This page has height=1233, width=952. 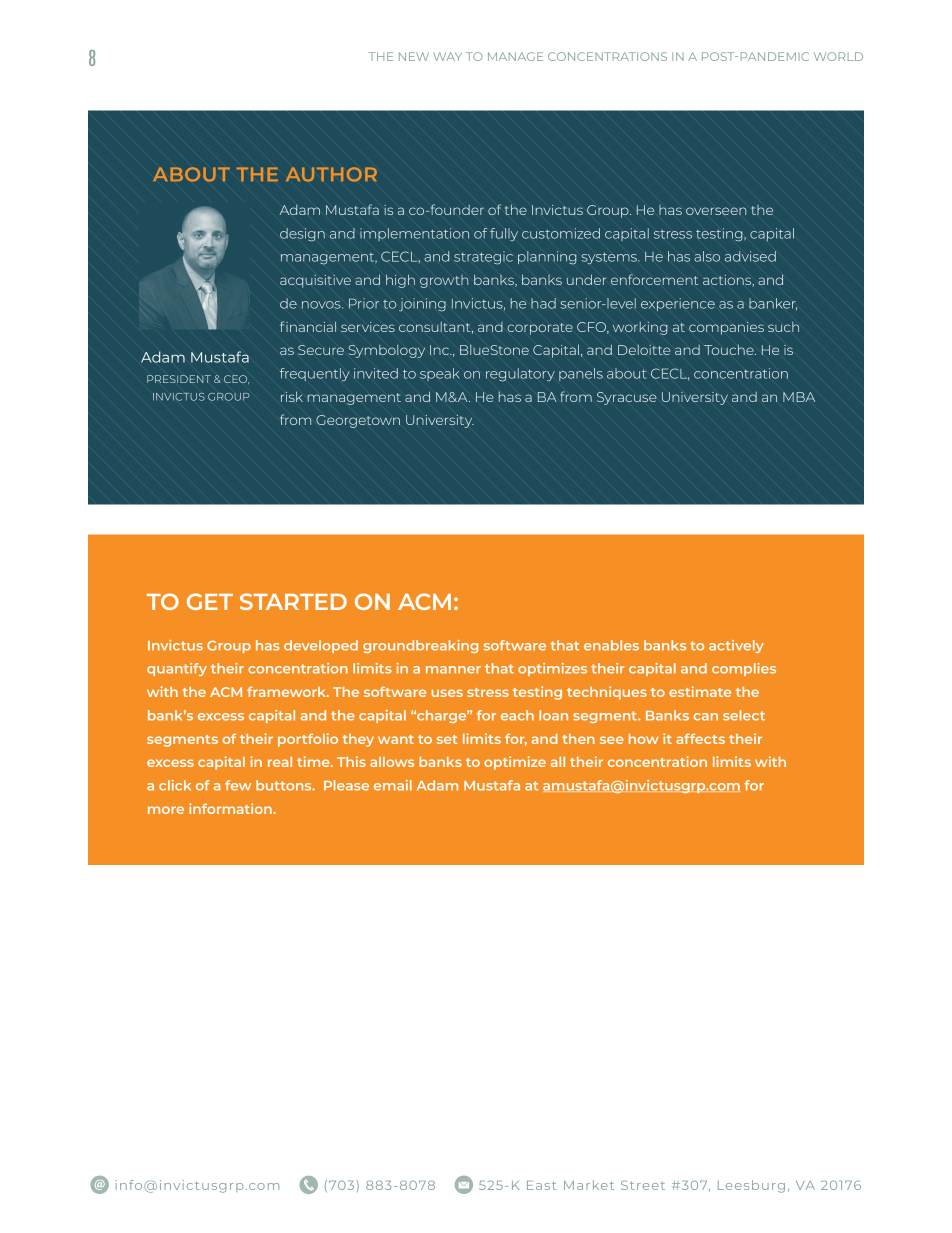 I want to click on regulatory, so click(x=520, y=375).
